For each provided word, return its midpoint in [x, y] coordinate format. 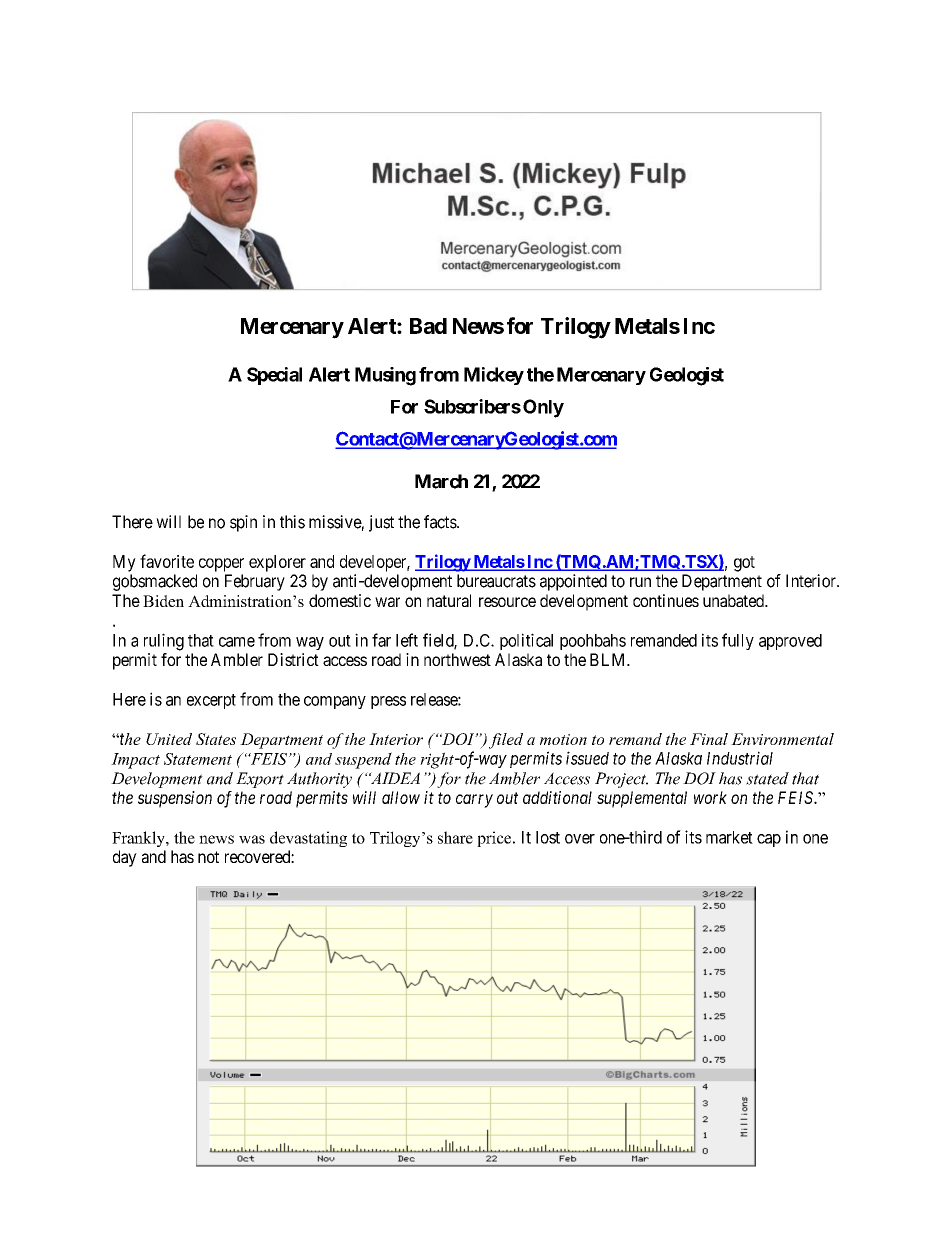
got [744, 564]
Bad [428, 326]
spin [243, 523]
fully [738, 641]
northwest [457, 659]
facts [441, 522]
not [208, 857]
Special [274, 376]
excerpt [211, 701]
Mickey [494, 376]
